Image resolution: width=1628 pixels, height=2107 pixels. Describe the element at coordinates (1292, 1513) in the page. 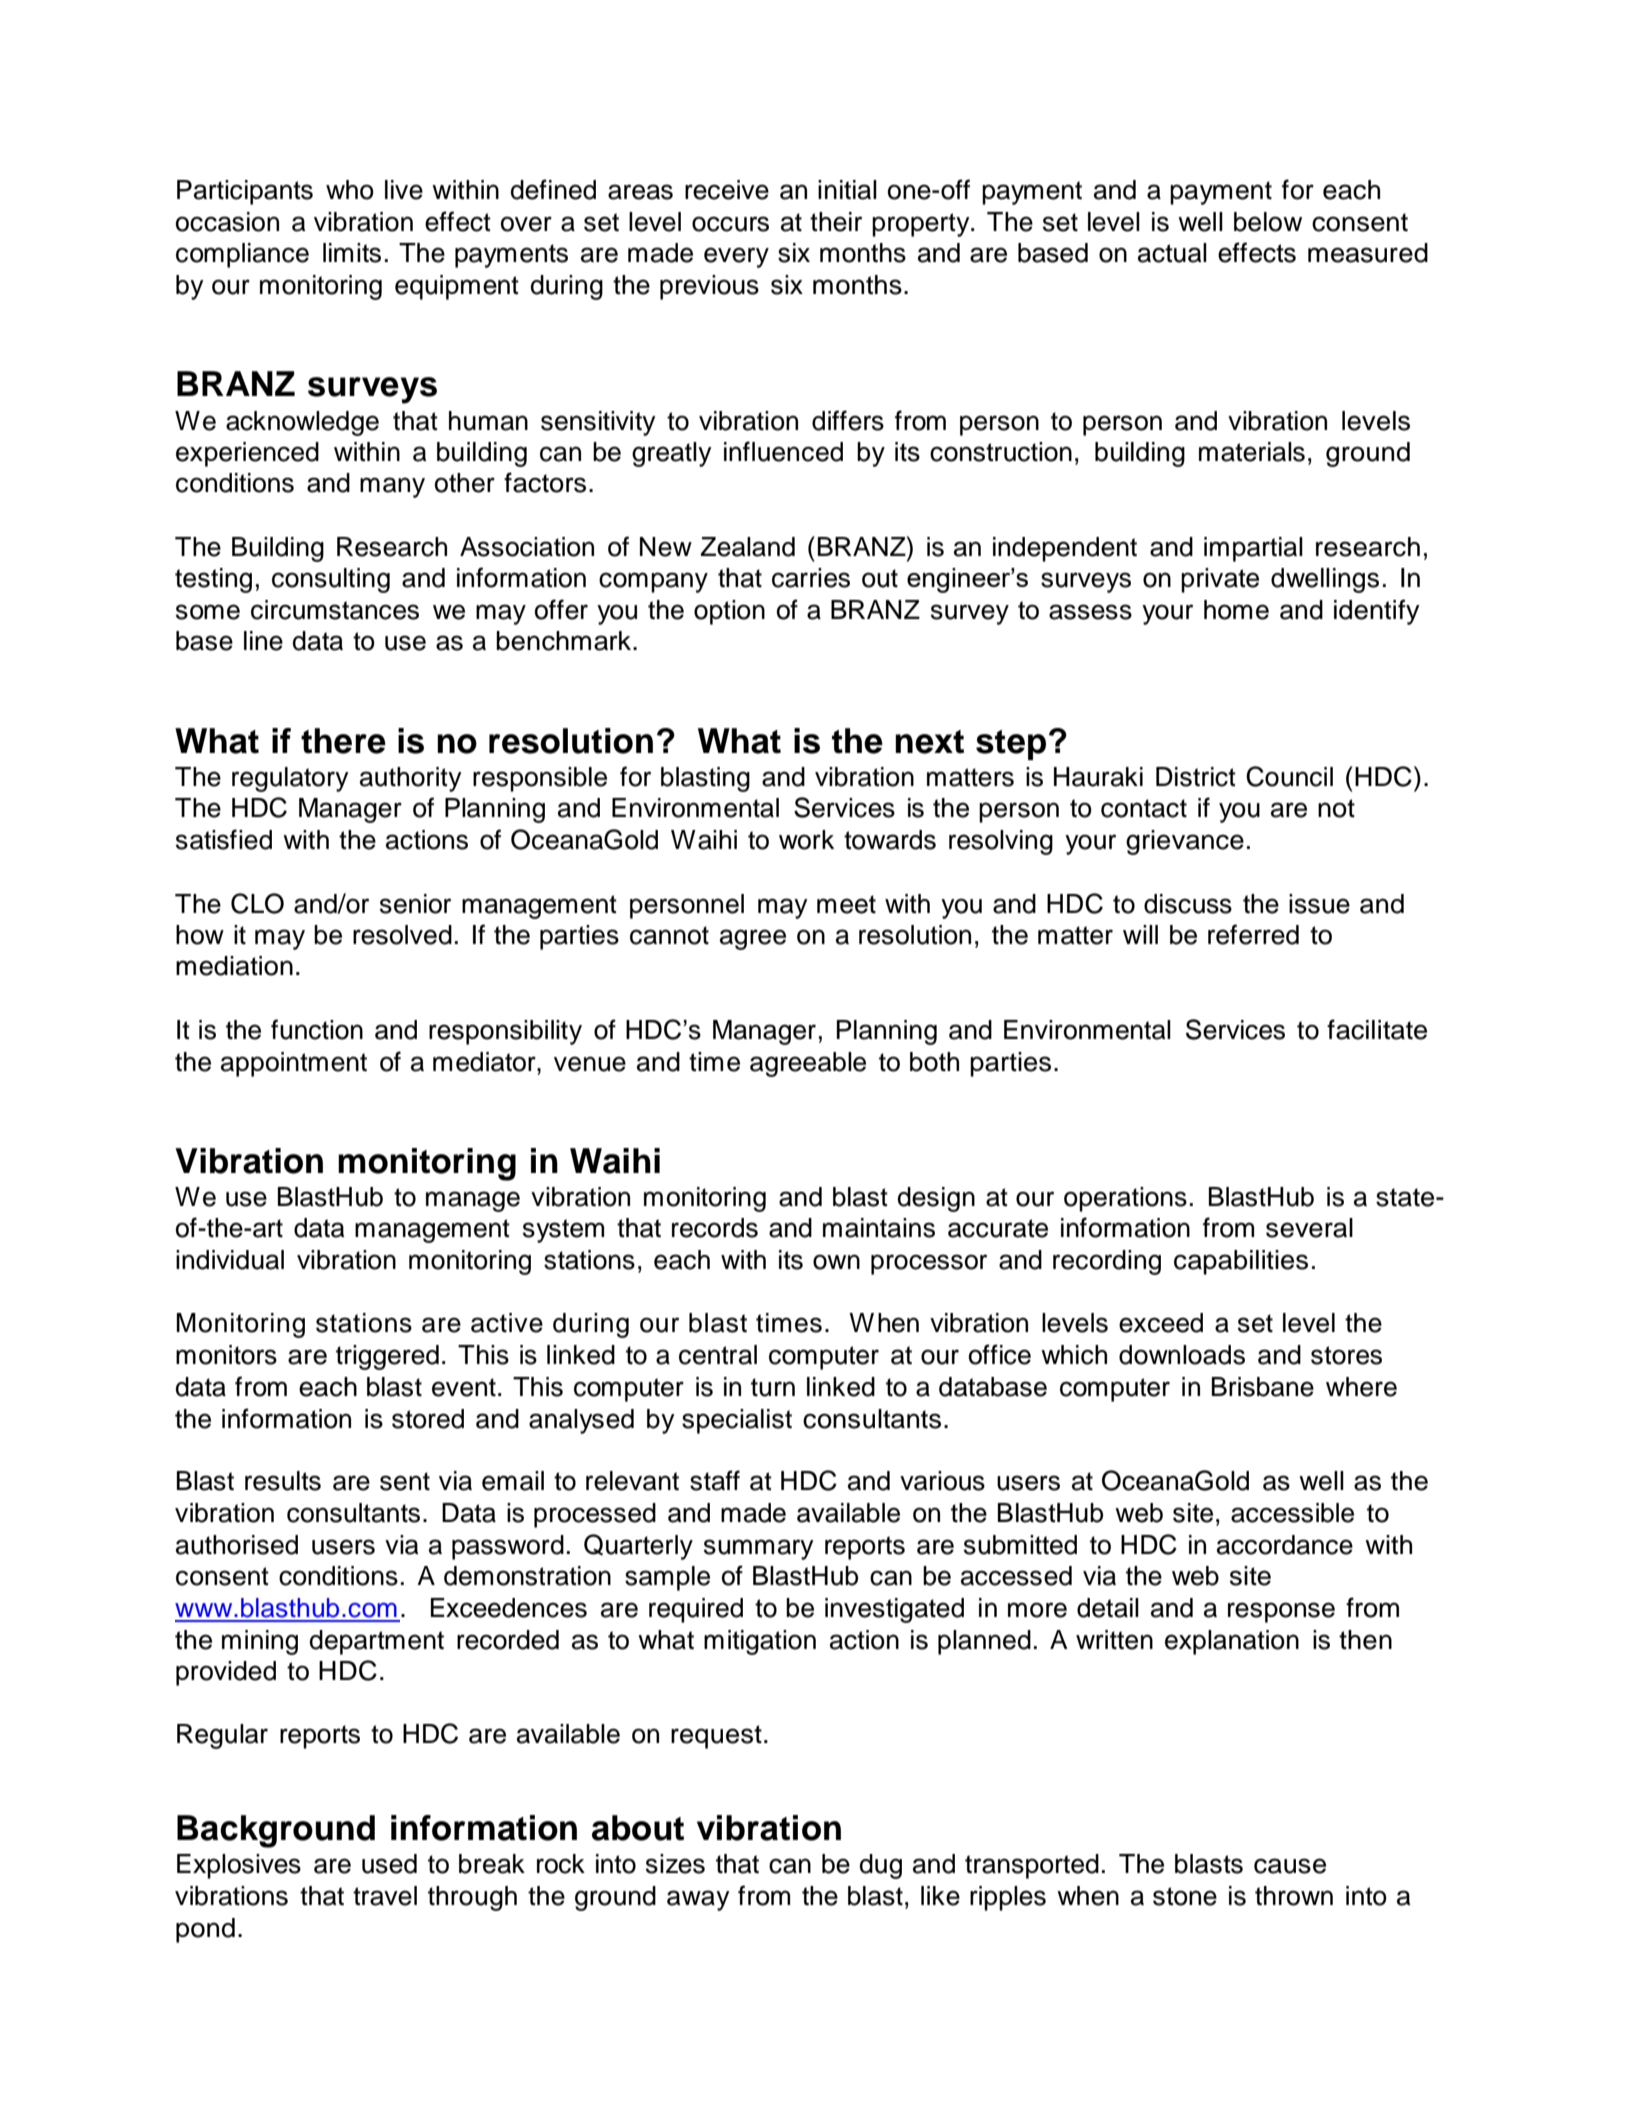

I see `accessible` at that location.
